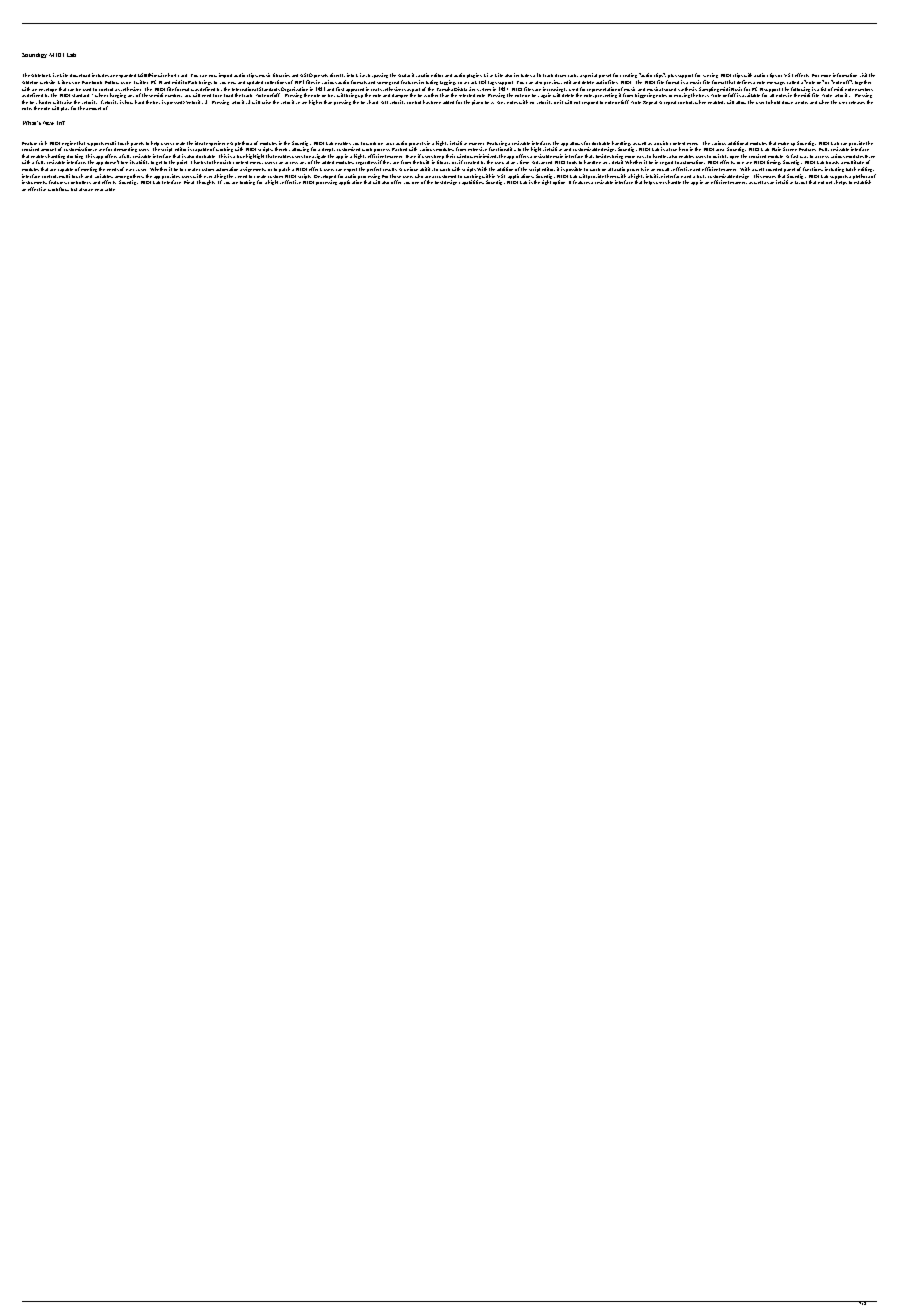  Describe the element at coordinates (744, 82) in the page. I see `defines` at that location.
